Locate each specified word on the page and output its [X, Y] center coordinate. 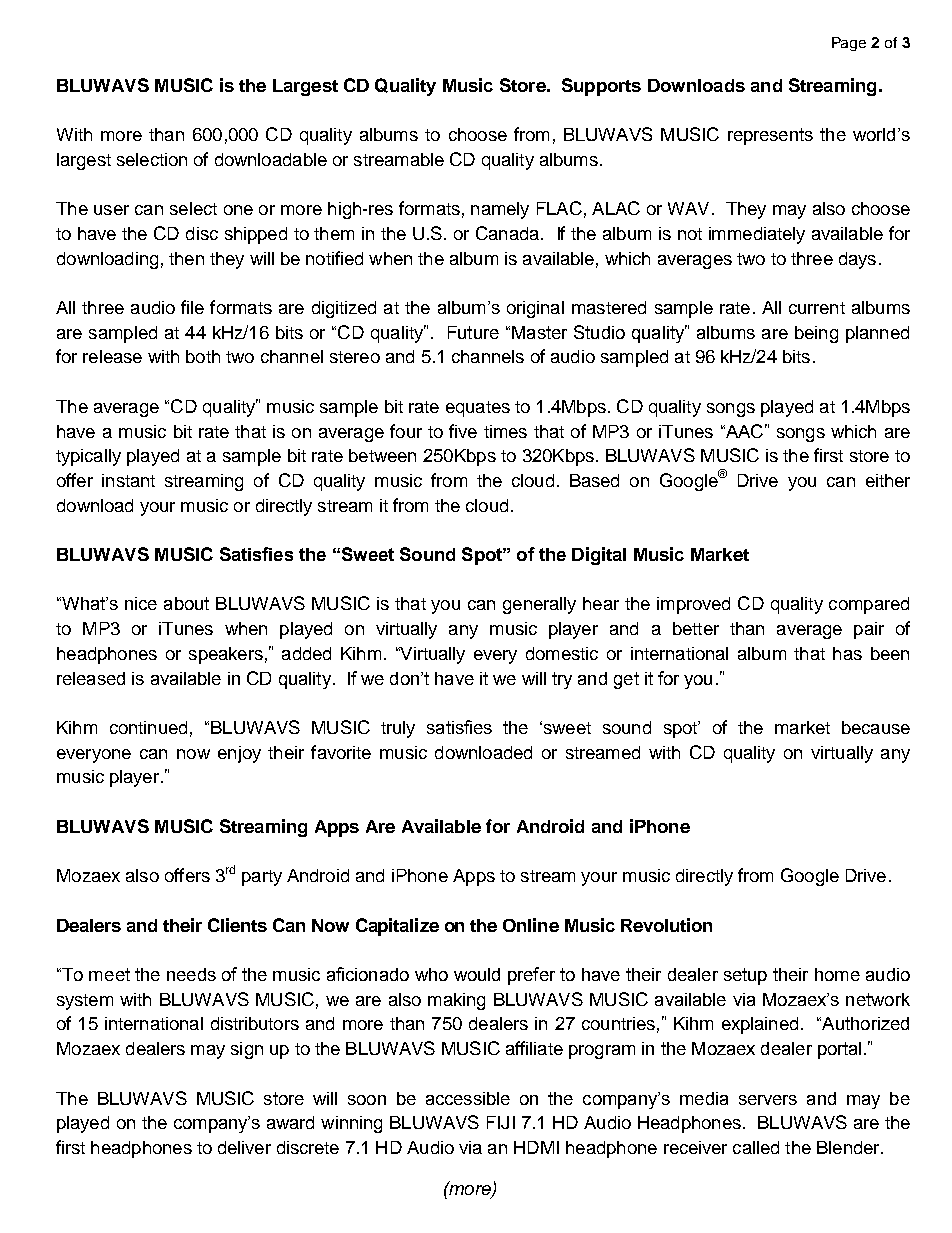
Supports [601, 87]
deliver [244, 1147]
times [505, 431]
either [888, 480]
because [876, 727]
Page [849, 44]
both [203, 356]
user [111, 210]
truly [398, 729]
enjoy [239, 754]
